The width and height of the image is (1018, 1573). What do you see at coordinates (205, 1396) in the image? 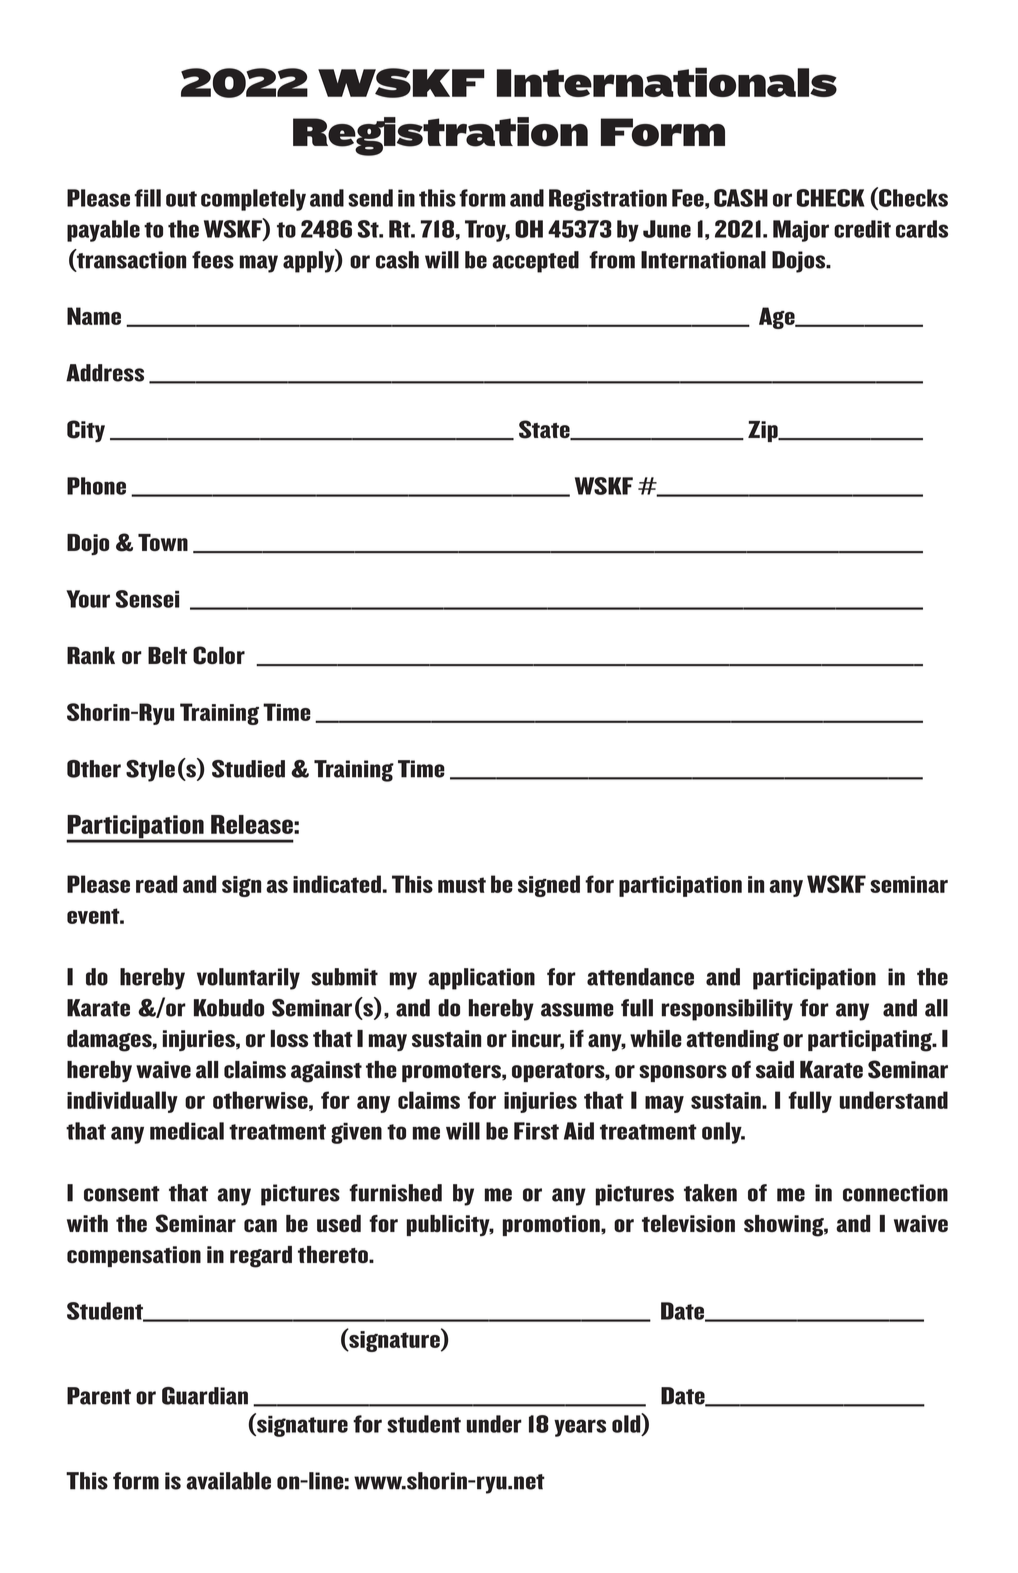
I see `Guardian` at bounding box center [205, 1396].
